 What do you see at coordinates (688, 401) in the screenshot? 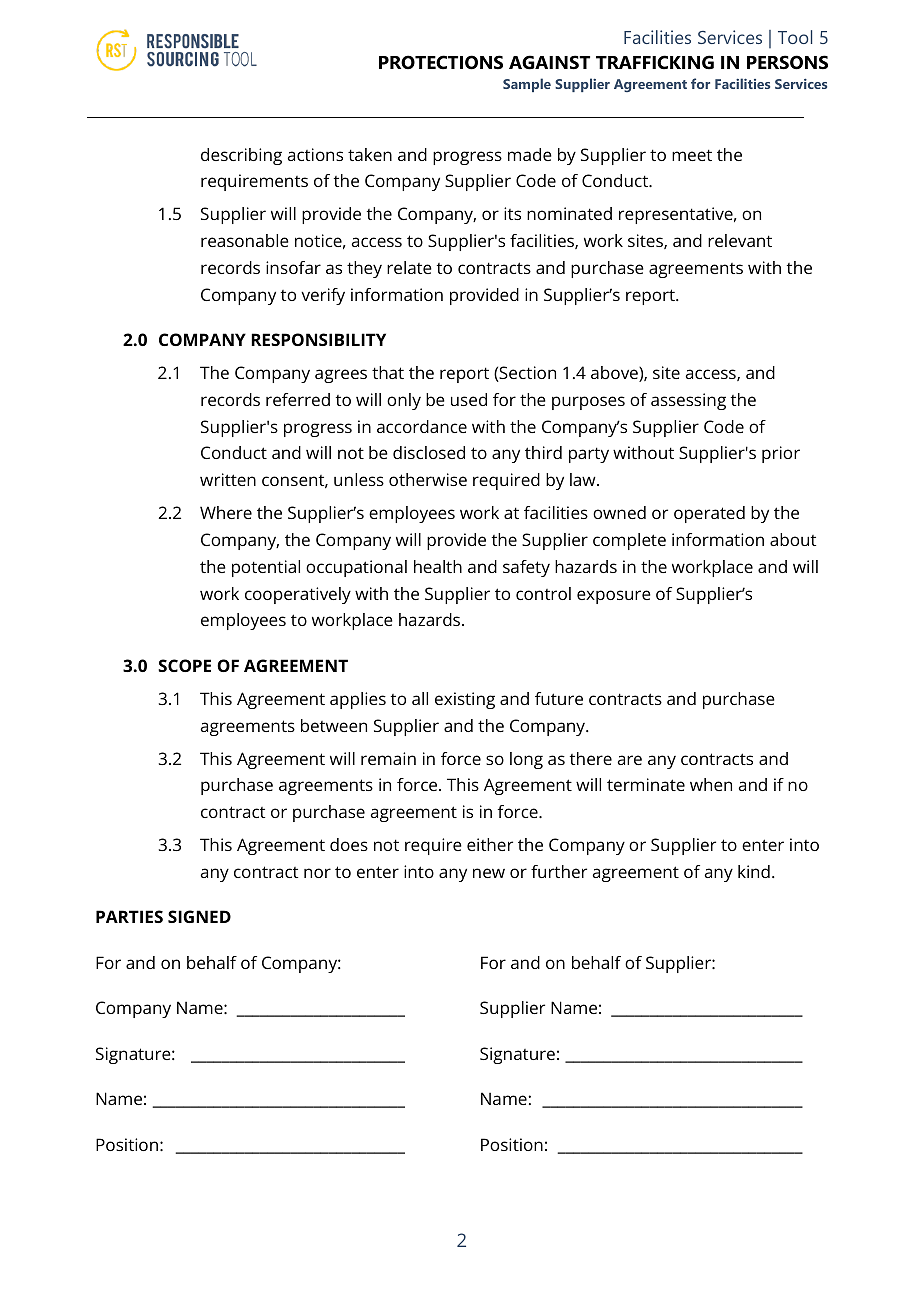
I see `assessing` at bounding box center [688, 401].
